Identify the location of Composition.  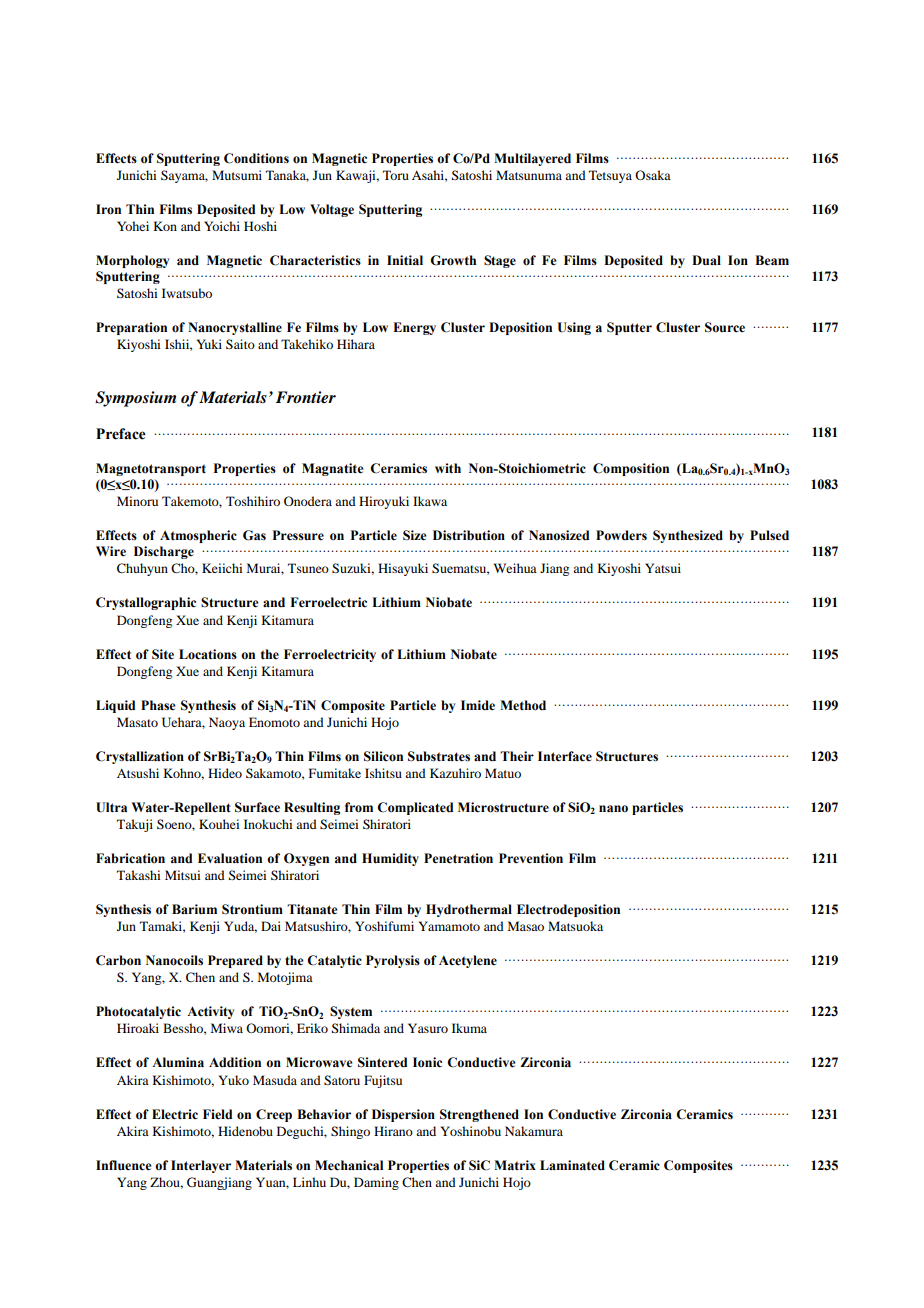
(631, 469).
